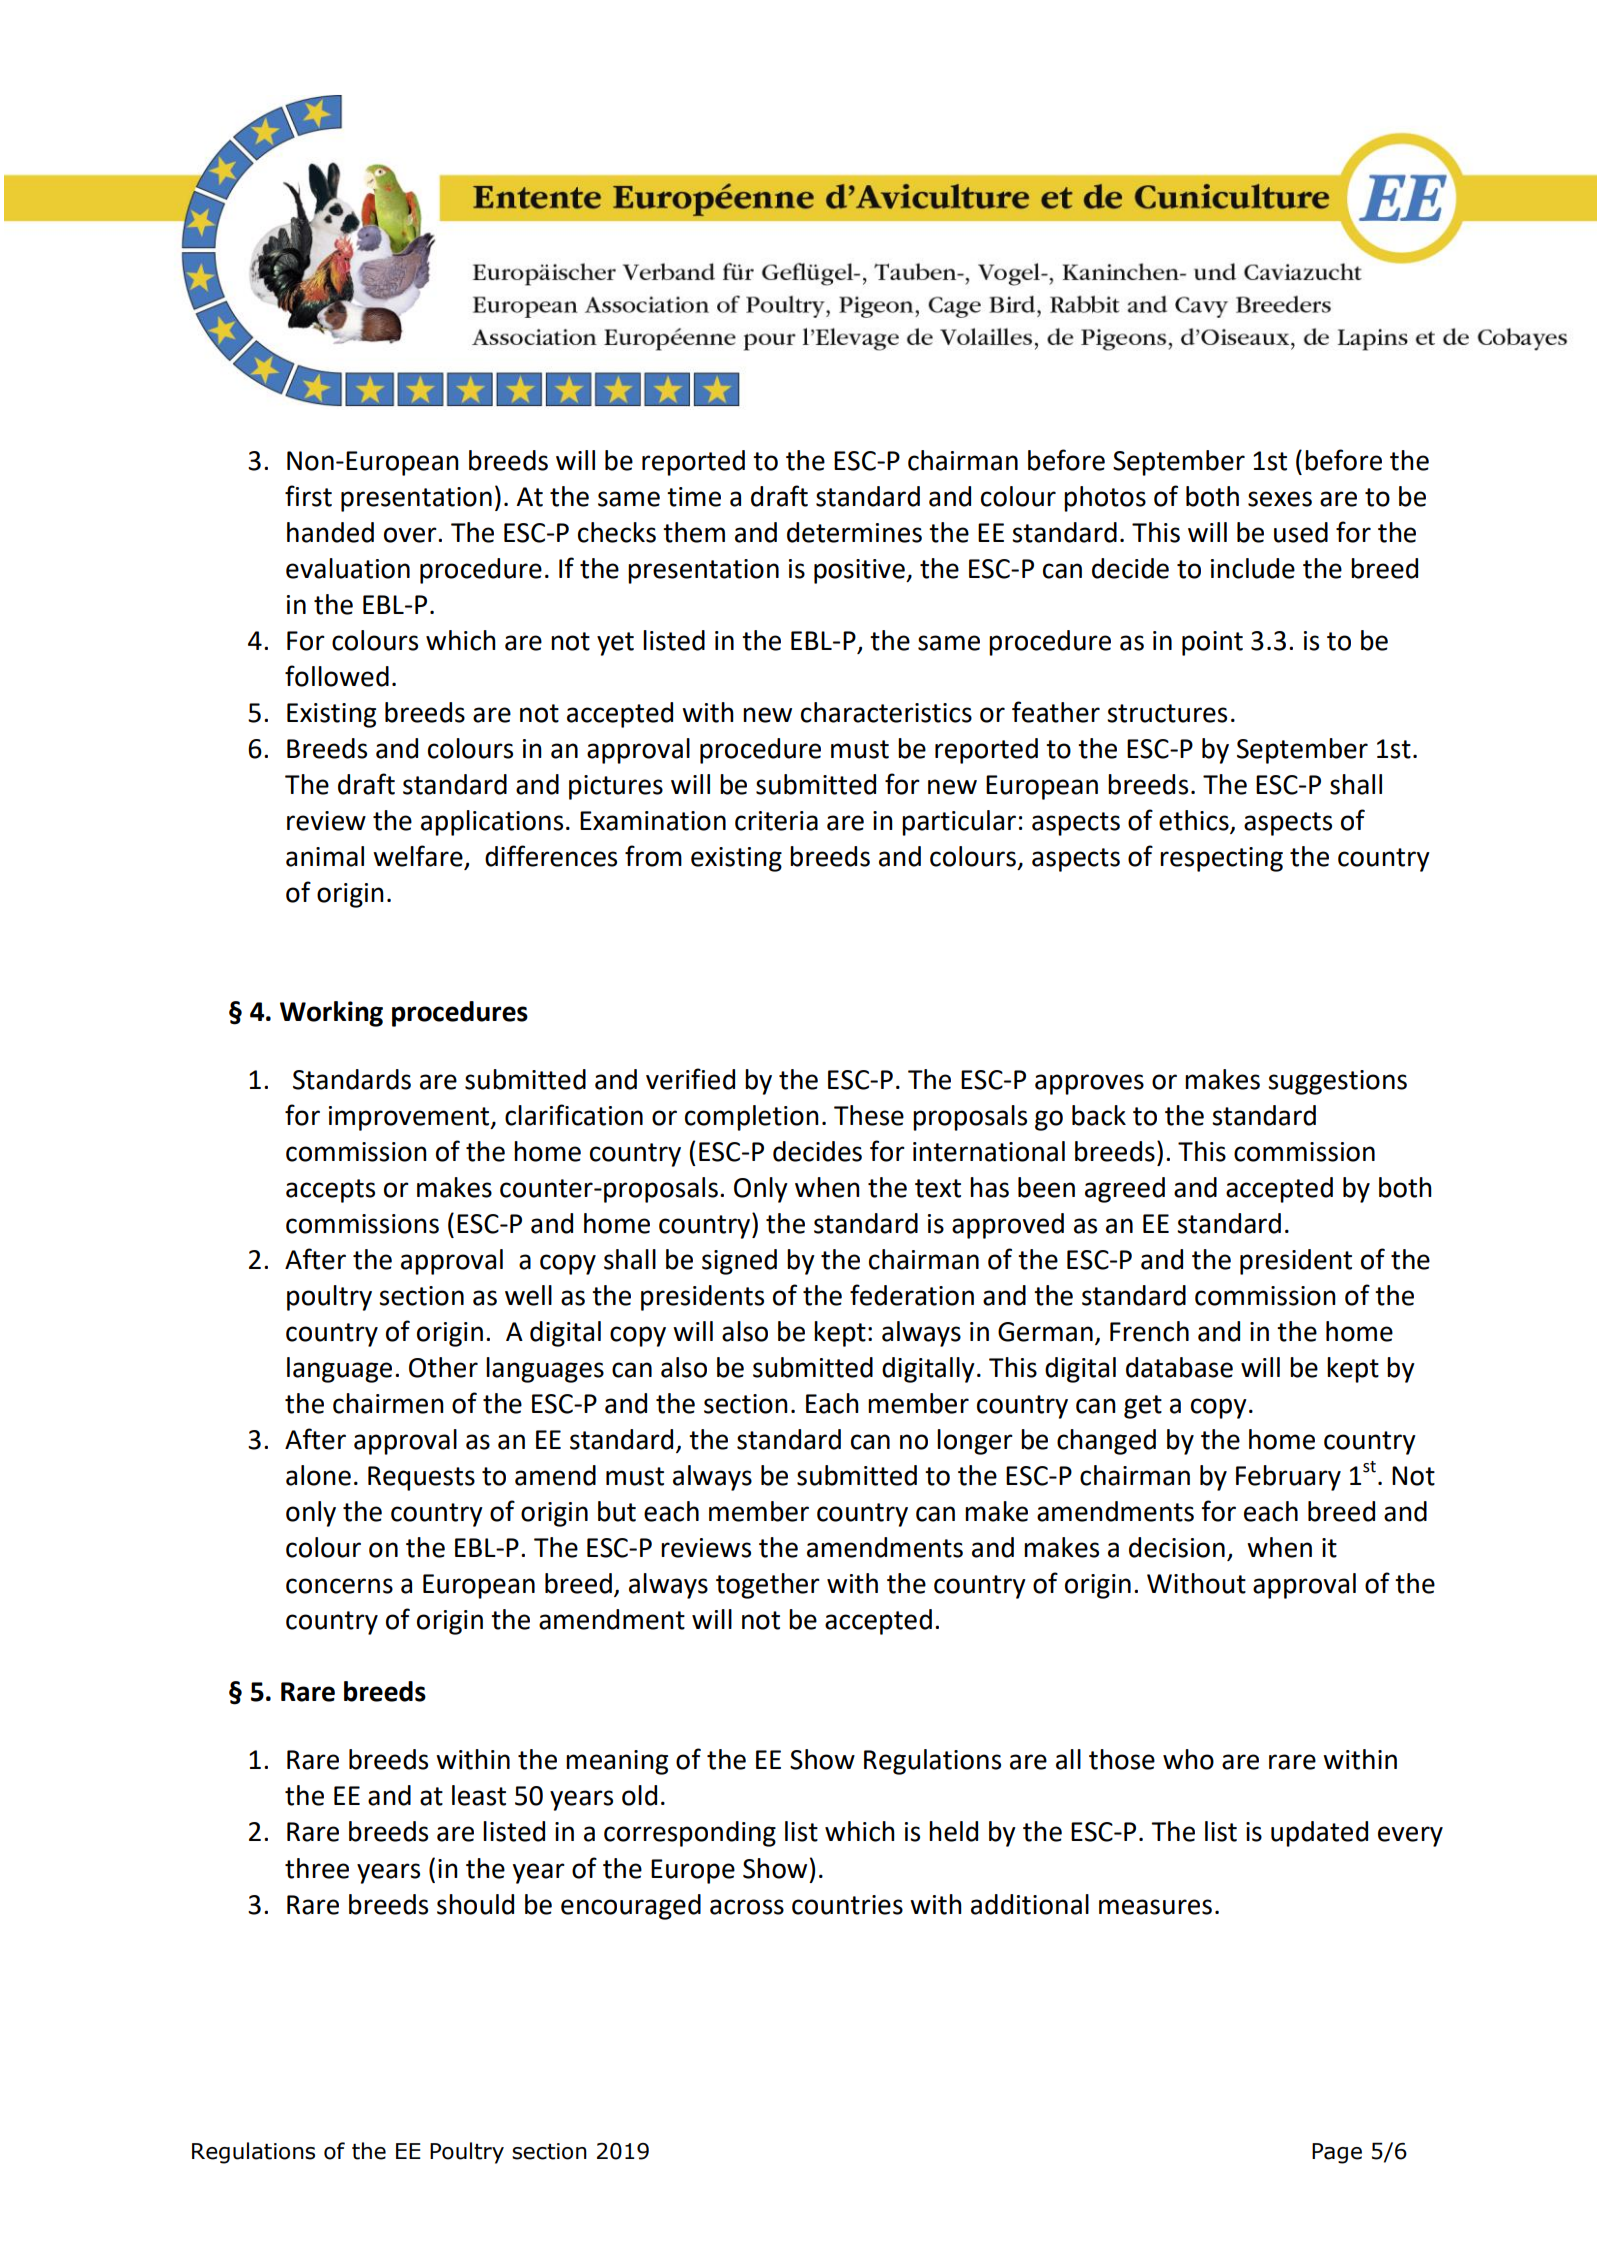 The height and width of the image is (2258, 1597). Describe the element at coordinates (411, 535) in the image. I see `over` at that location.
